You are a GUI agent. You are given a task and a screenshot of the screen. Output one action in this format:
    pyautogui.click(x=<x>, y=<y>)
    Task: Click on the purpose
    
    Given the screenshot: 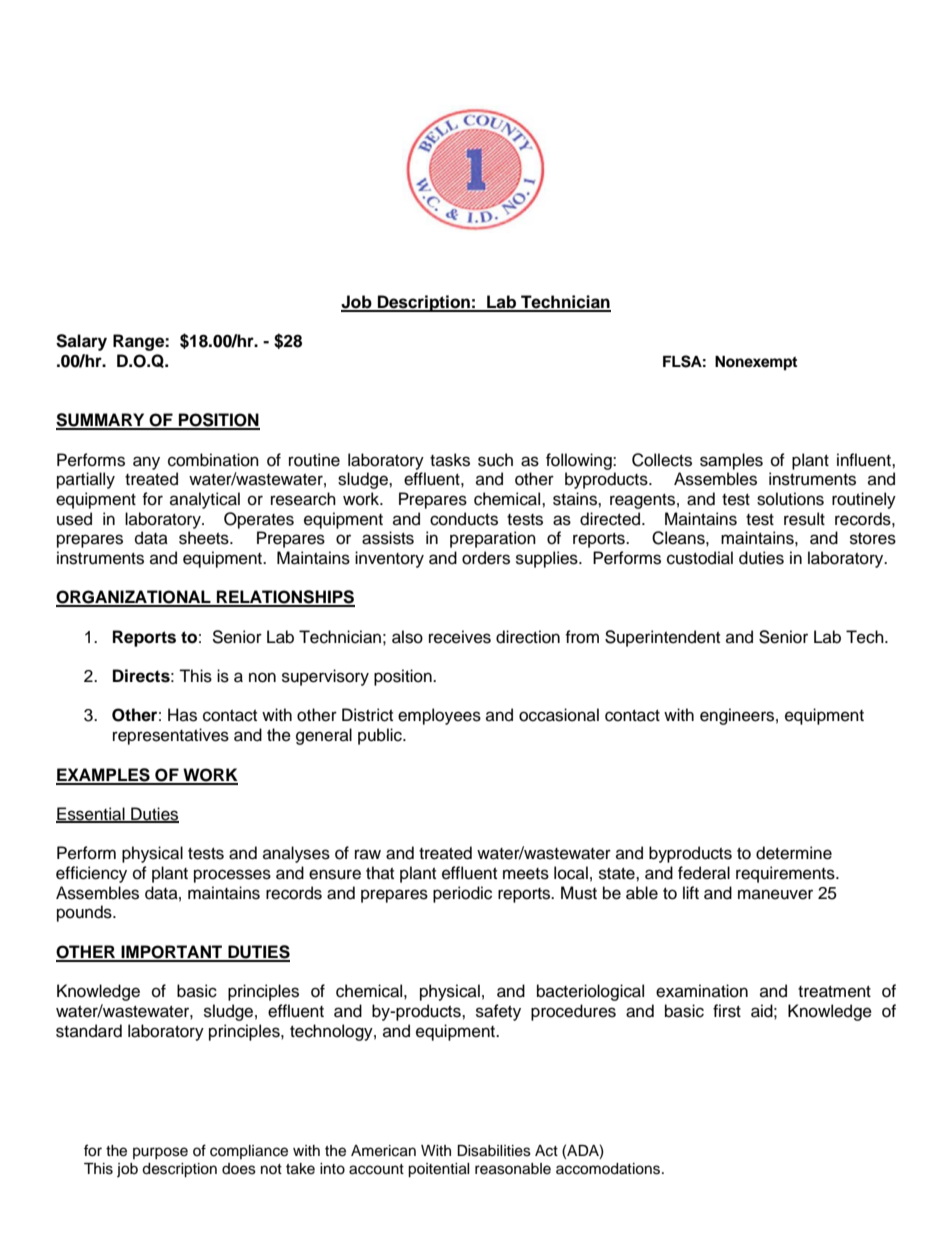 What is the action you would take?
    pyautogui.click(x=160, y=1153)
